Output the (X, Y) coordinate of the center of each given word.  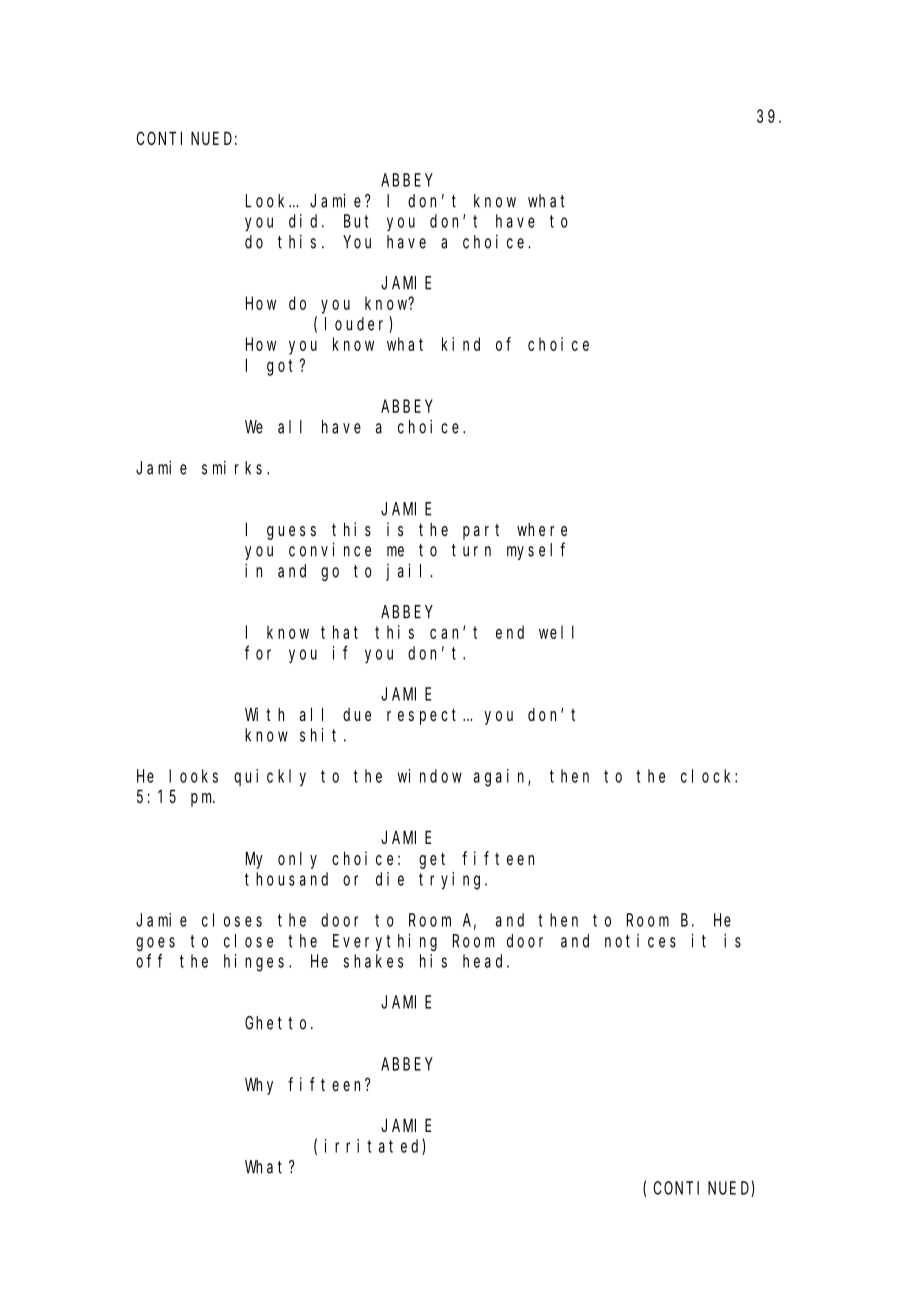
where (542, 529)
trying (452, 881)
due (357, 714)
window (430, 776)
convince (330, 549)
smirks (235, 467)
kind (461, 344)
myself (536, 551)
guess (291, 533)
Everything (385, 942)
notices (640, 941)
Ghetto (278, 1023)
